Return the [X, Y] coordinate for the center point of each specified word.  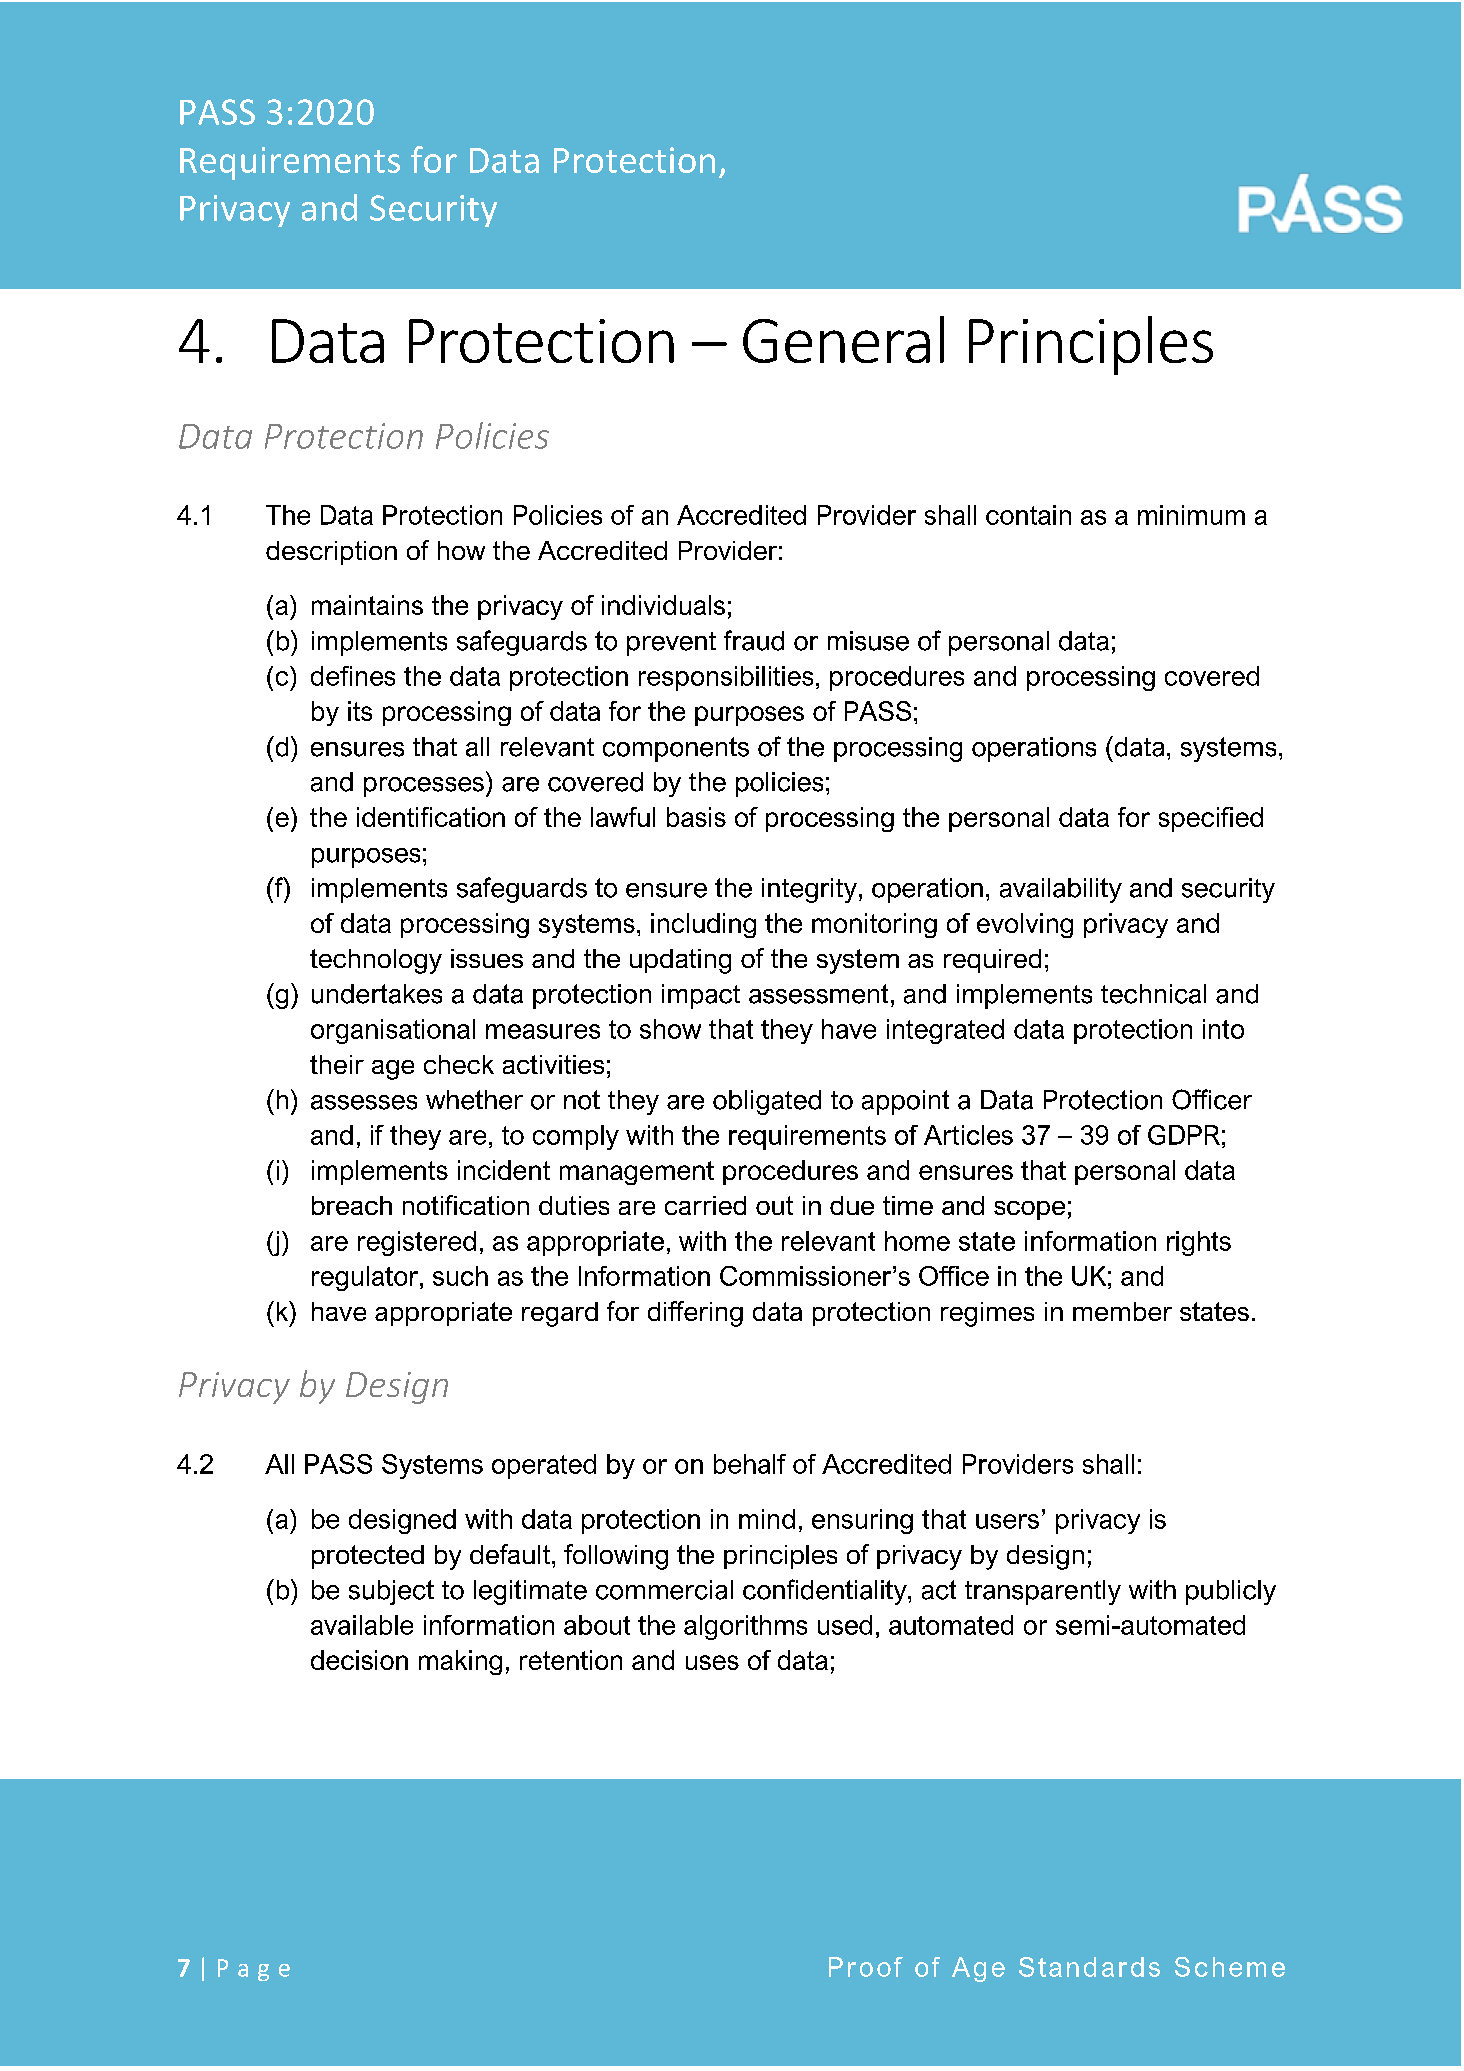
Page [254, 1970]
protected [368, 1557]
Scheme [1230, 1967]
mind [767, 1519]
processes [424, 787]
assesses [364, 1102]
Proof [866, 1967]
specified [1211, 819]
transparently [1043, 1592]
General [843, 339]
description [331, 553]
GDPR [1184, 1135]
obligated [767, 1102]
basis [696, 817]
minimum [1191, 515]
